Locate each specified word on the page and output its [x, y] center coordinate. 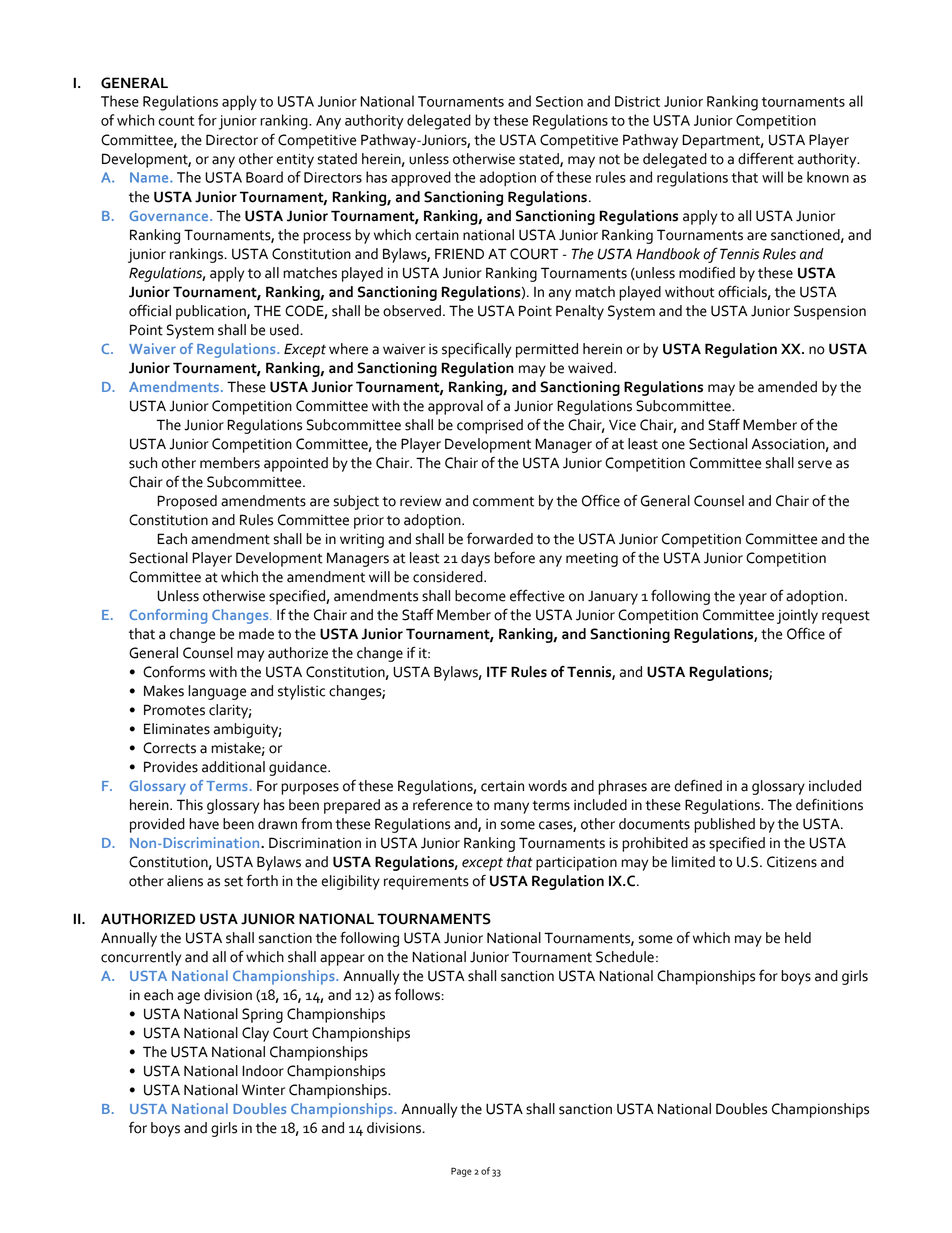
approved [421, 178]
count [176, 121]
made [256, 634]
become [480, 596]
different [766, 158]
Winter [263, 1090]
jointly [797, 616]
